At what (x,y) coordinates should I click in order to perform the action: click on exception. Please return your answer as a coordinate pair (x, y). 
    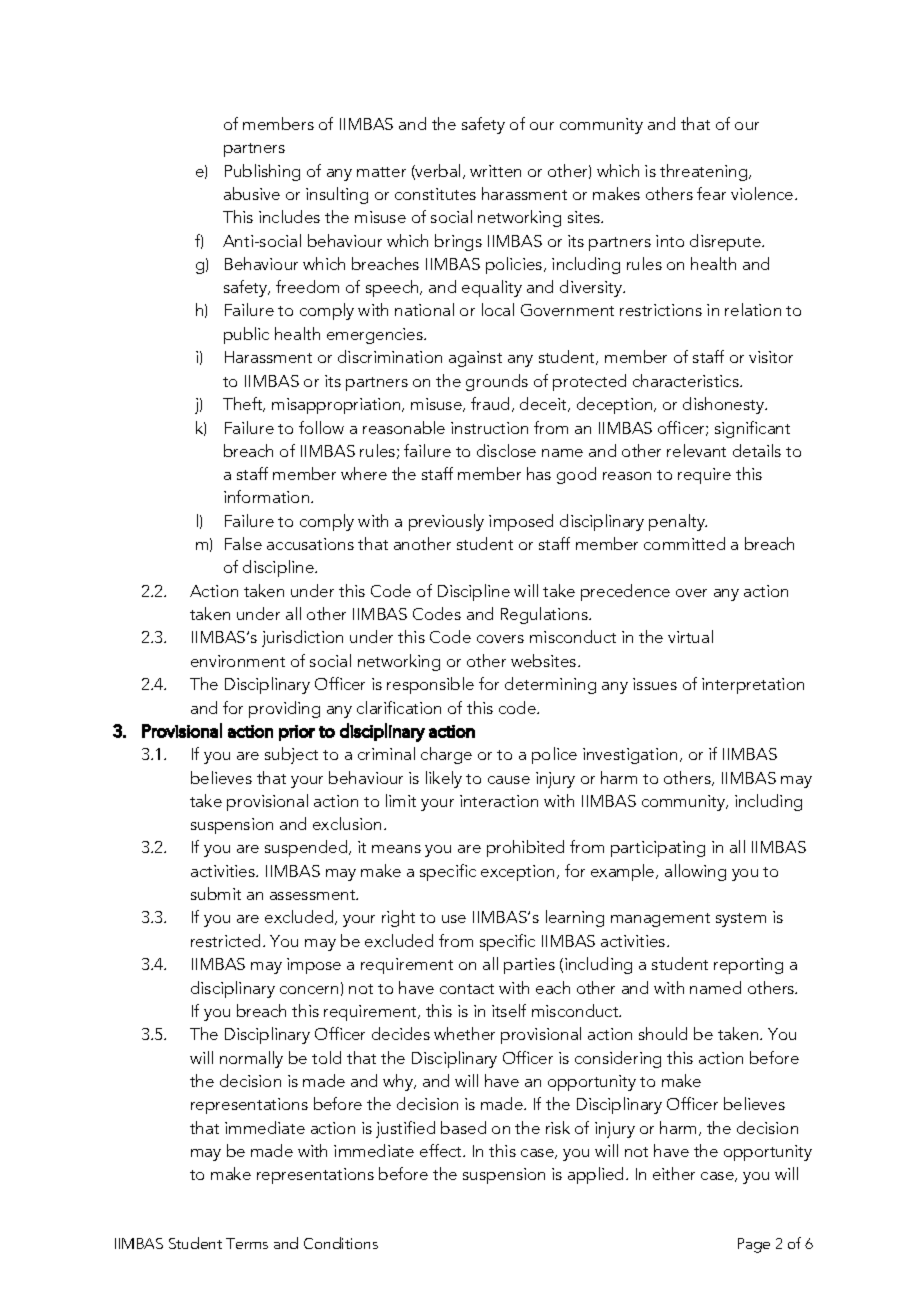
    Looking at the image, I should click on (517, 873).
